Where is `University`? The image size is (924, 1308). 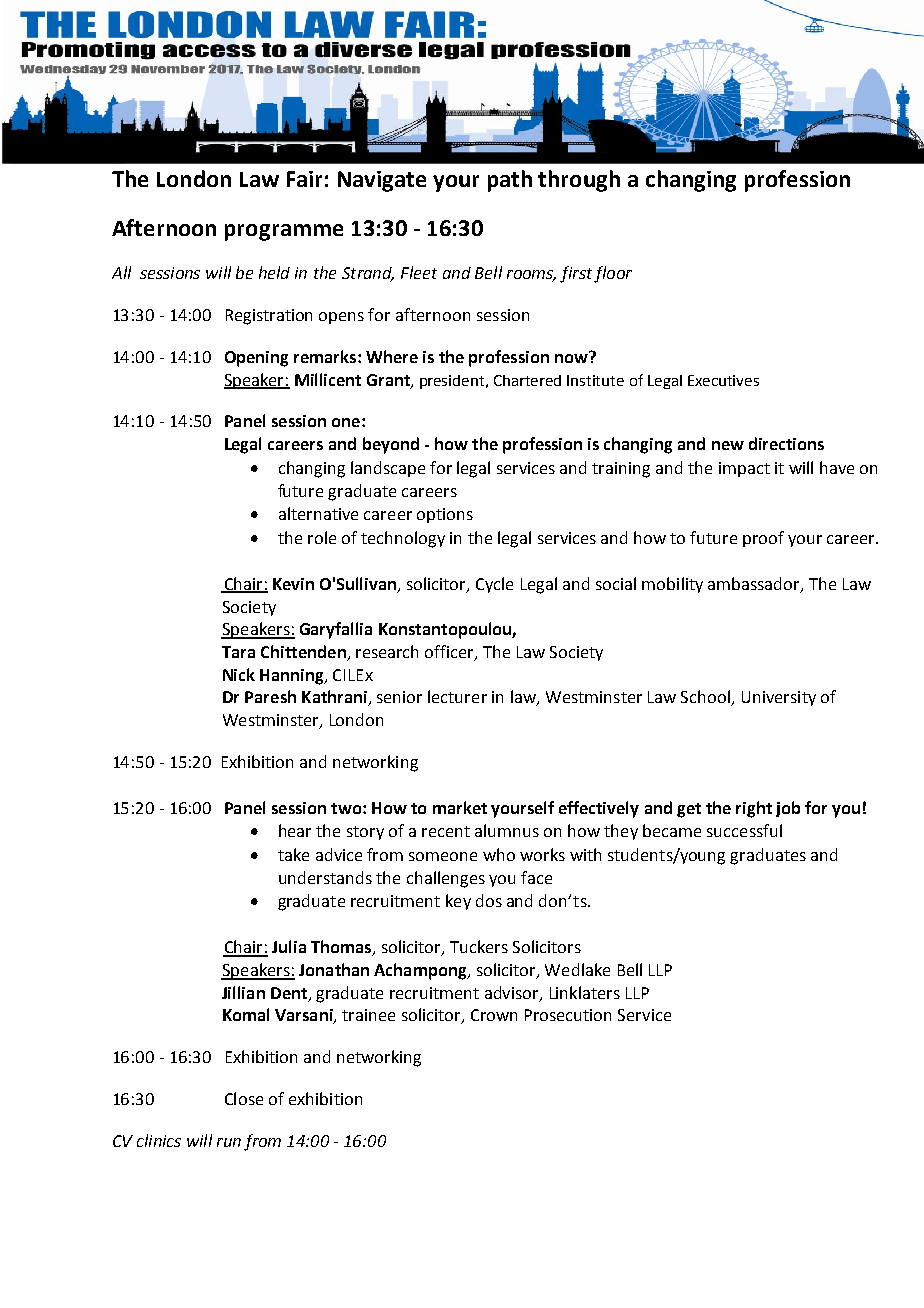 University is located at coordinates (779, 698).
